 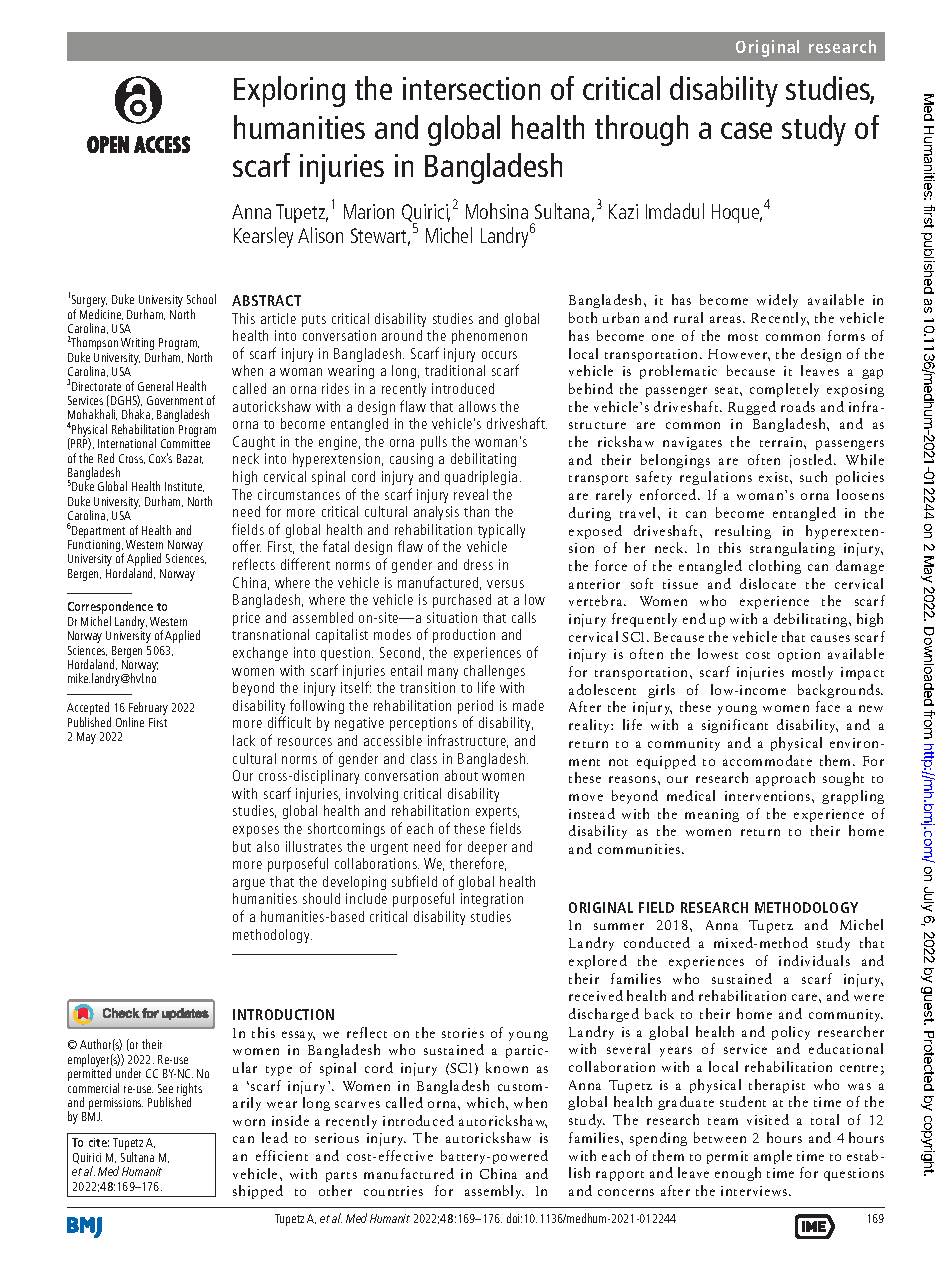 What do you see at coordinates (777, 301) in the screenshot?
I see `widely` at bounding box center [777, 301].
